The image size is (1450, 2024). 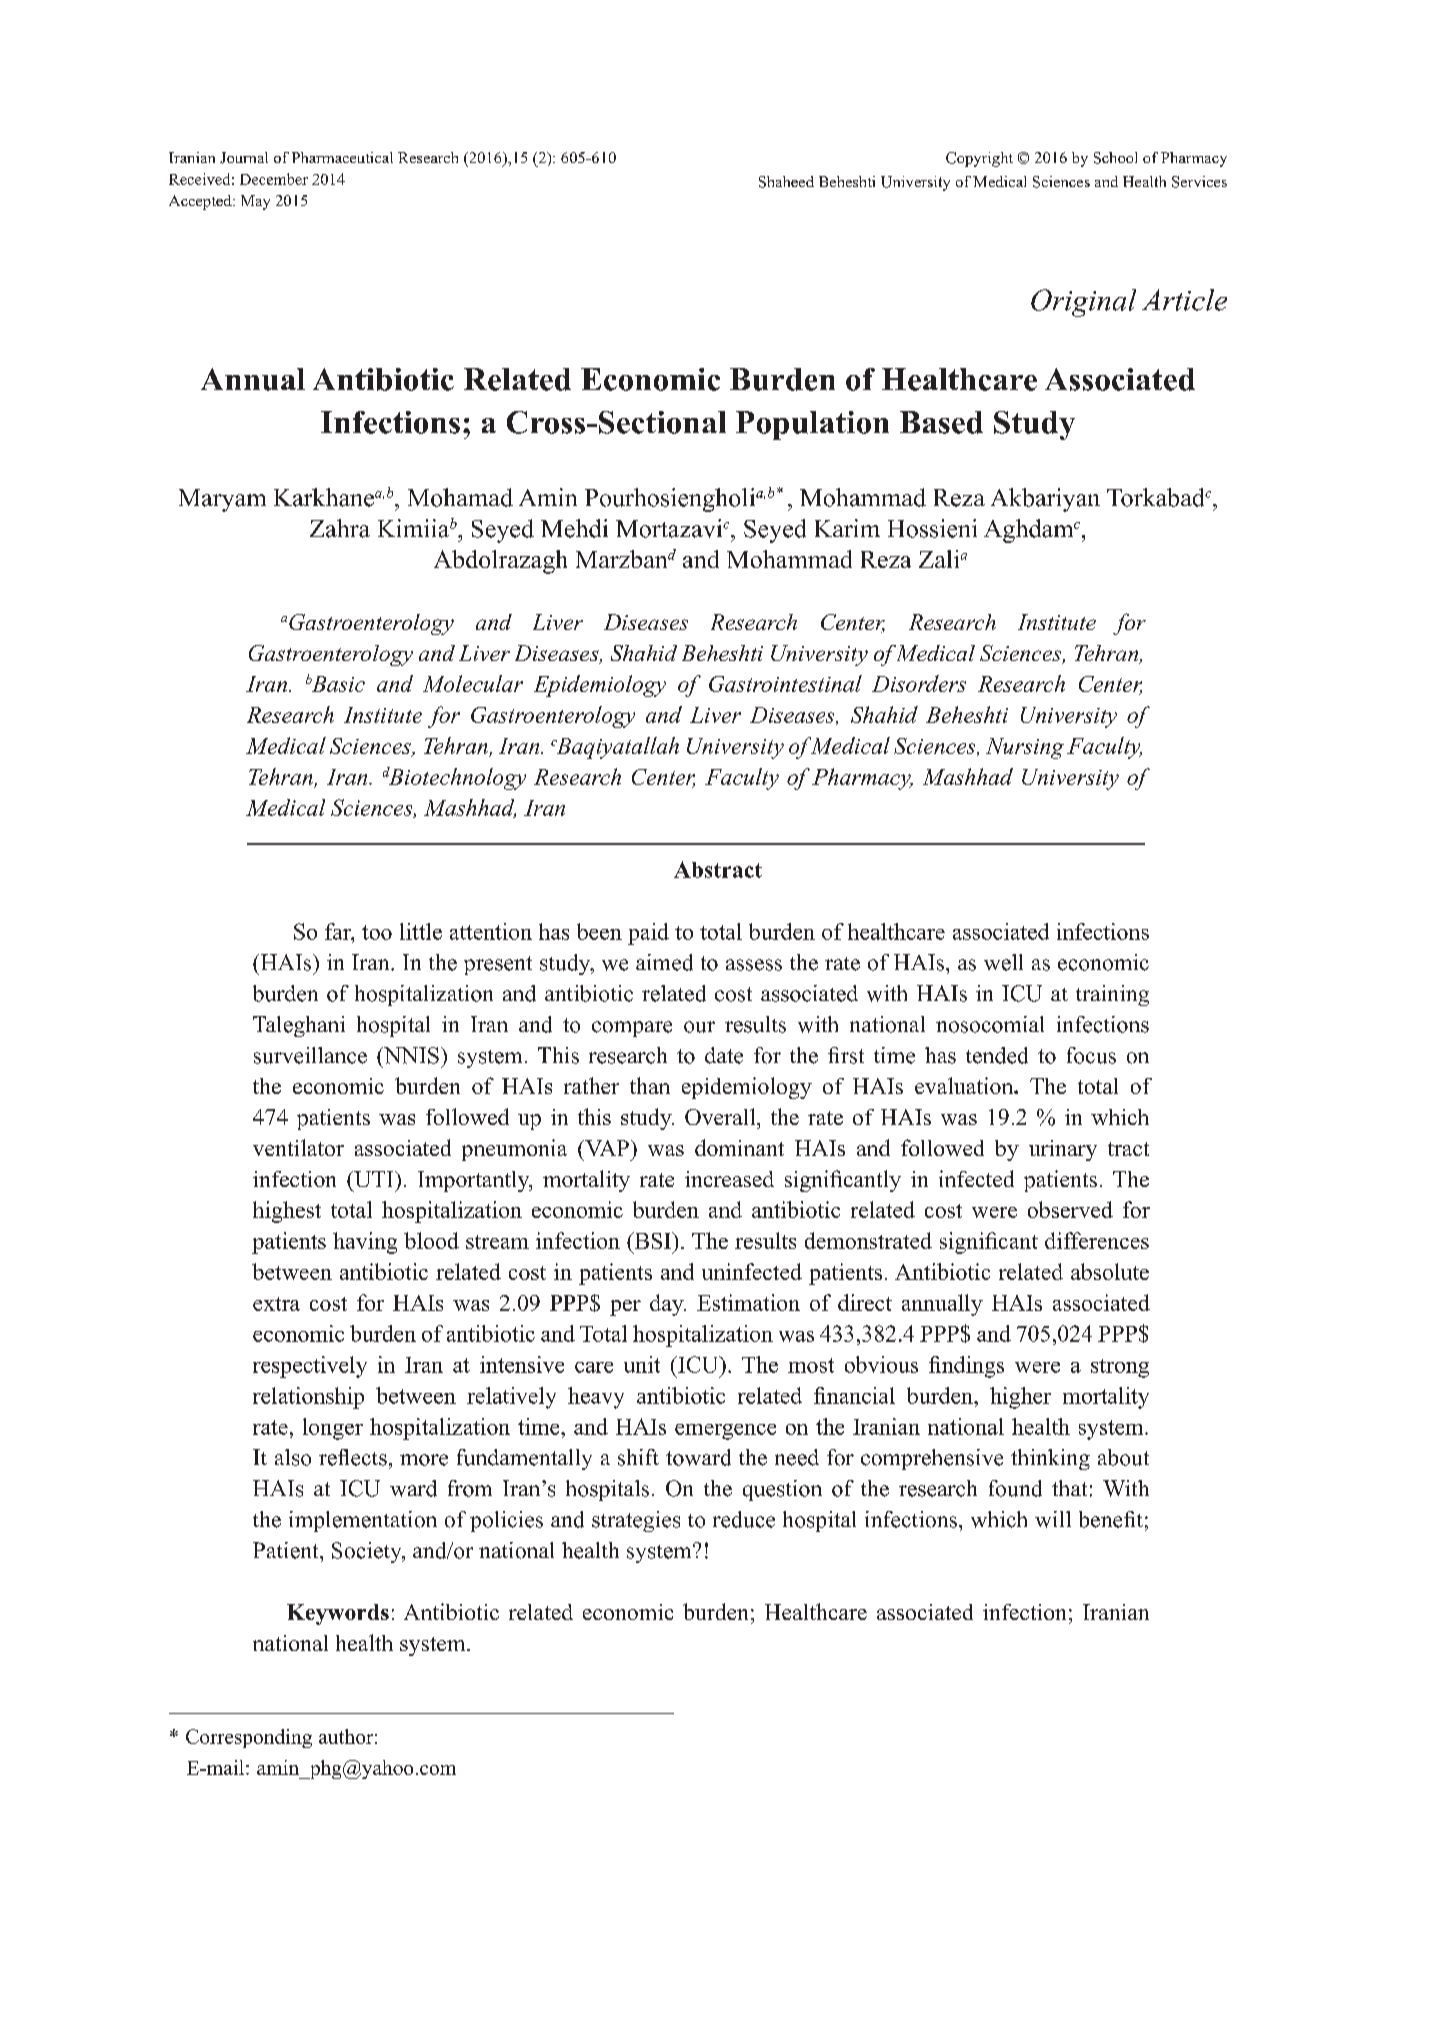 I want to click on December, so click(x=274, y=179).
